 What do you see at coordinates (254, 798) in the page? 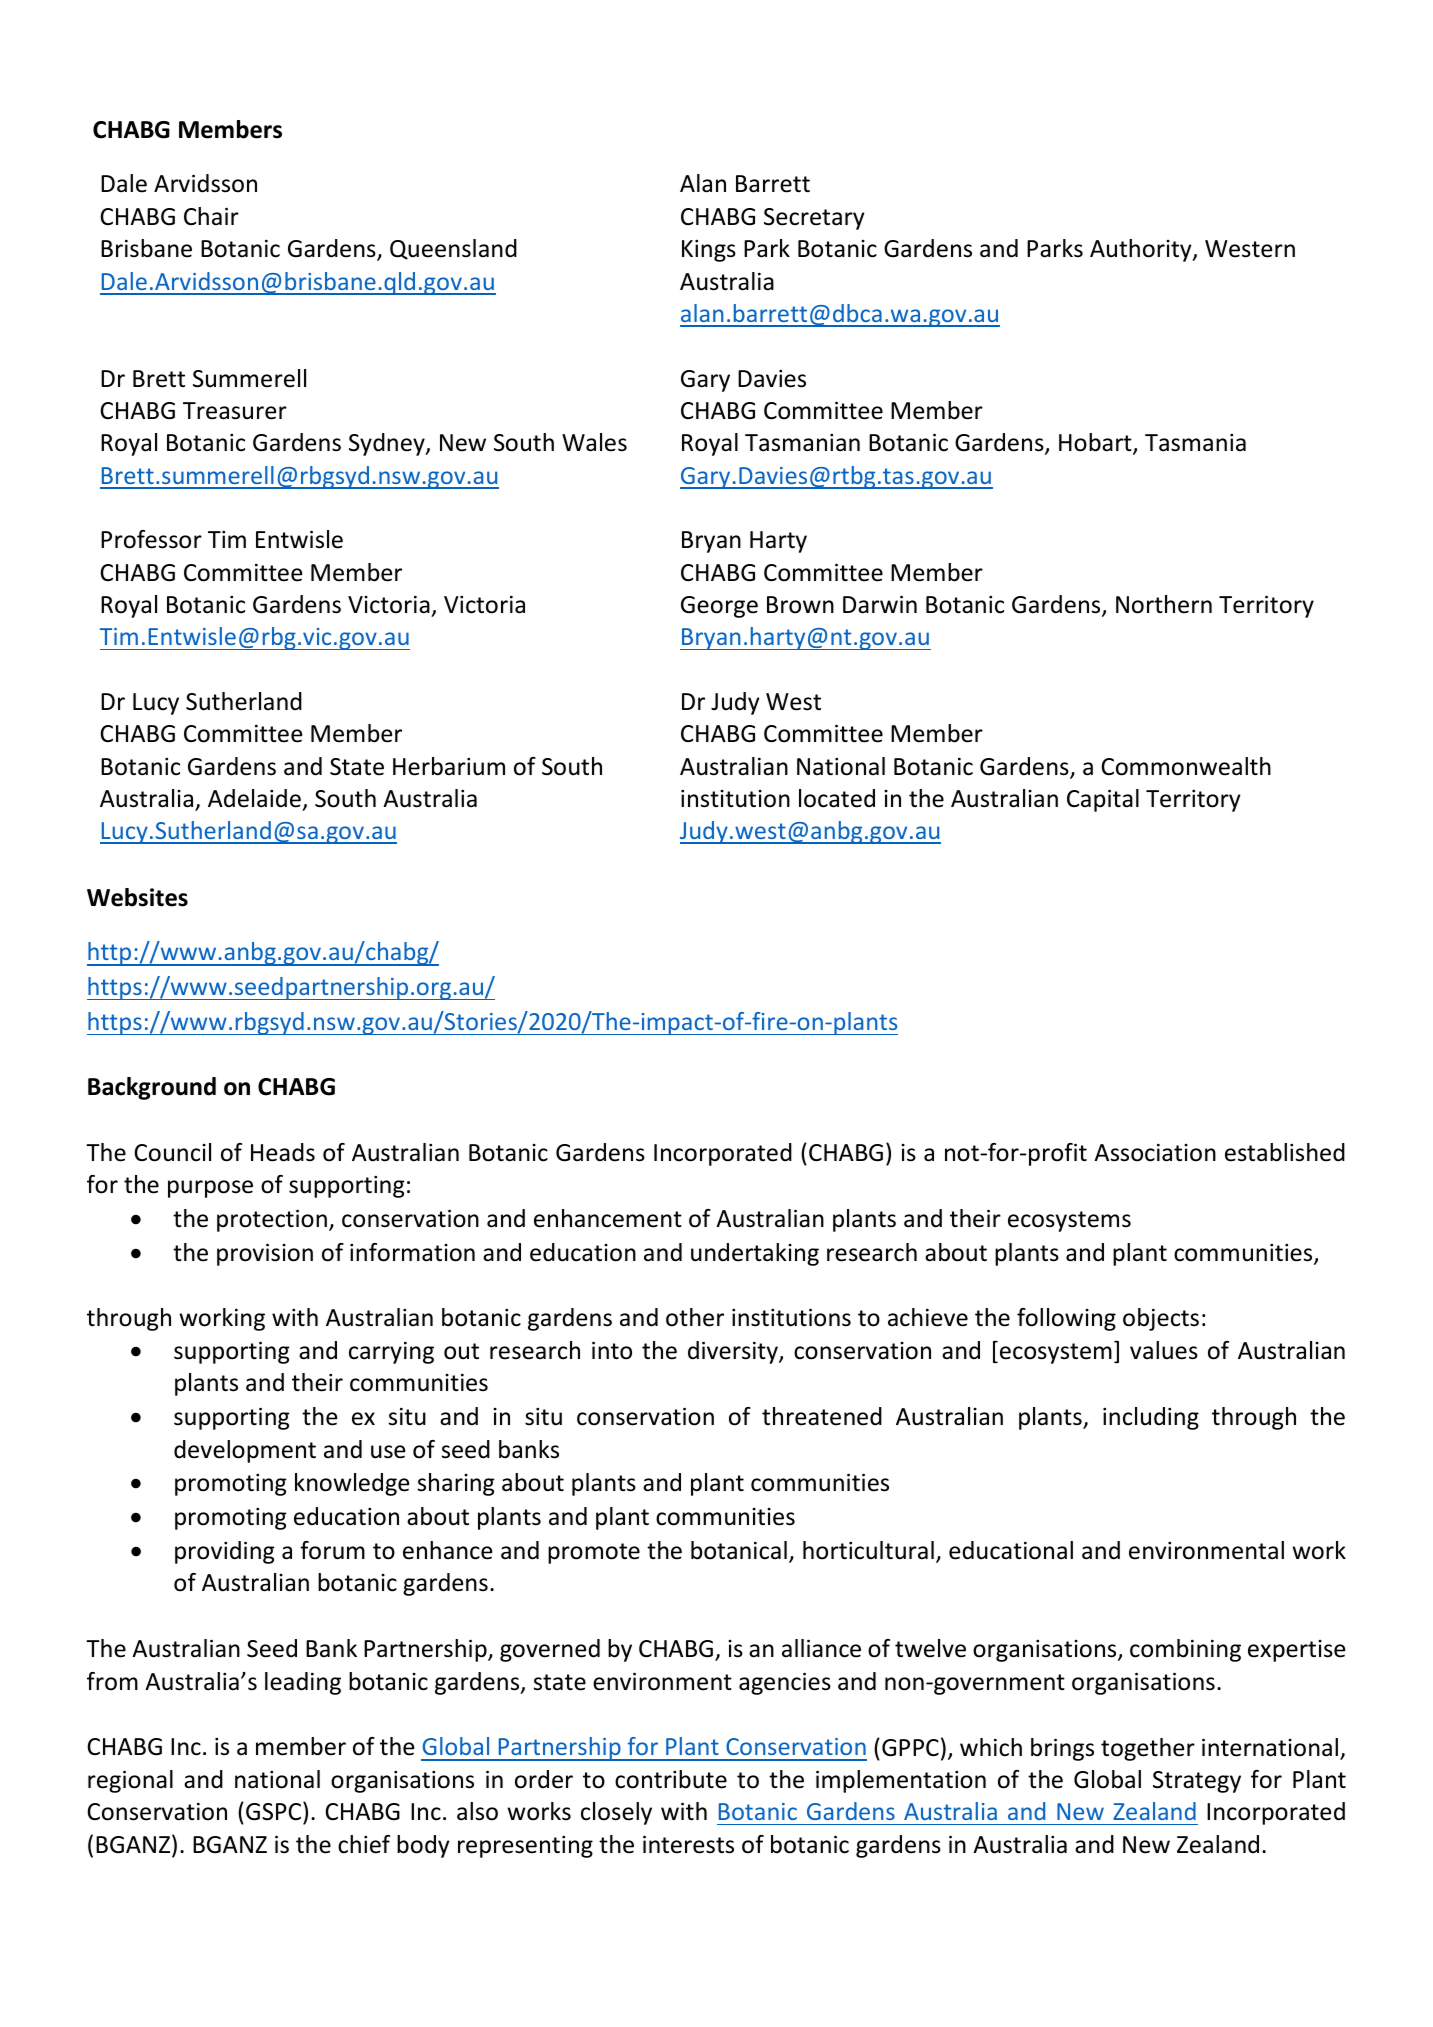
I see `Adelaide` at bounding box center [254, 798].
